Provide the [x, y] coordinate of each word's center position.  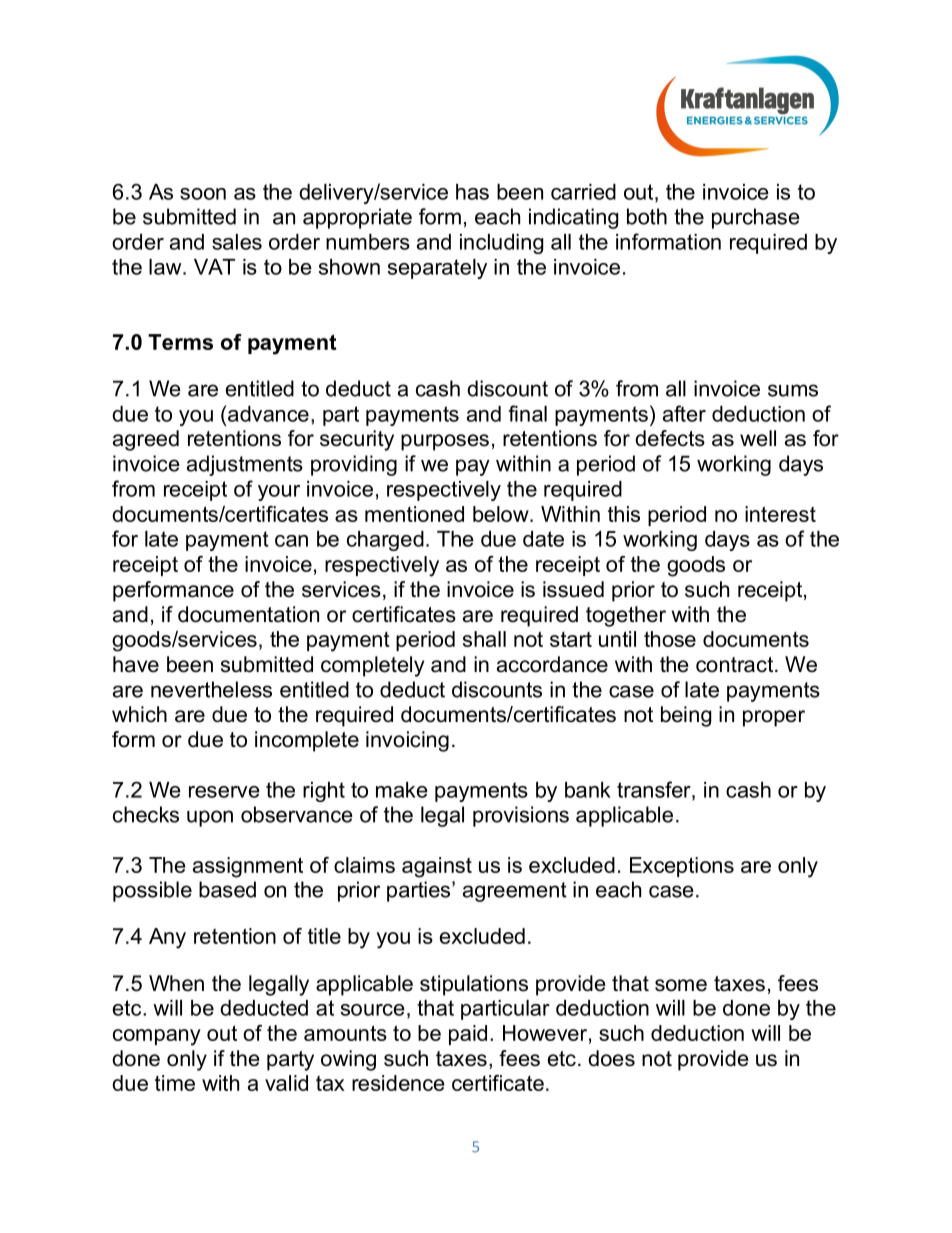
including [501, 244]
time [175, 1083]
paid [468, 1035]
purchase [756, 218]
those [670, 639]
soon [203, 194]
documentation [248, 614]
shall [484, 639]
